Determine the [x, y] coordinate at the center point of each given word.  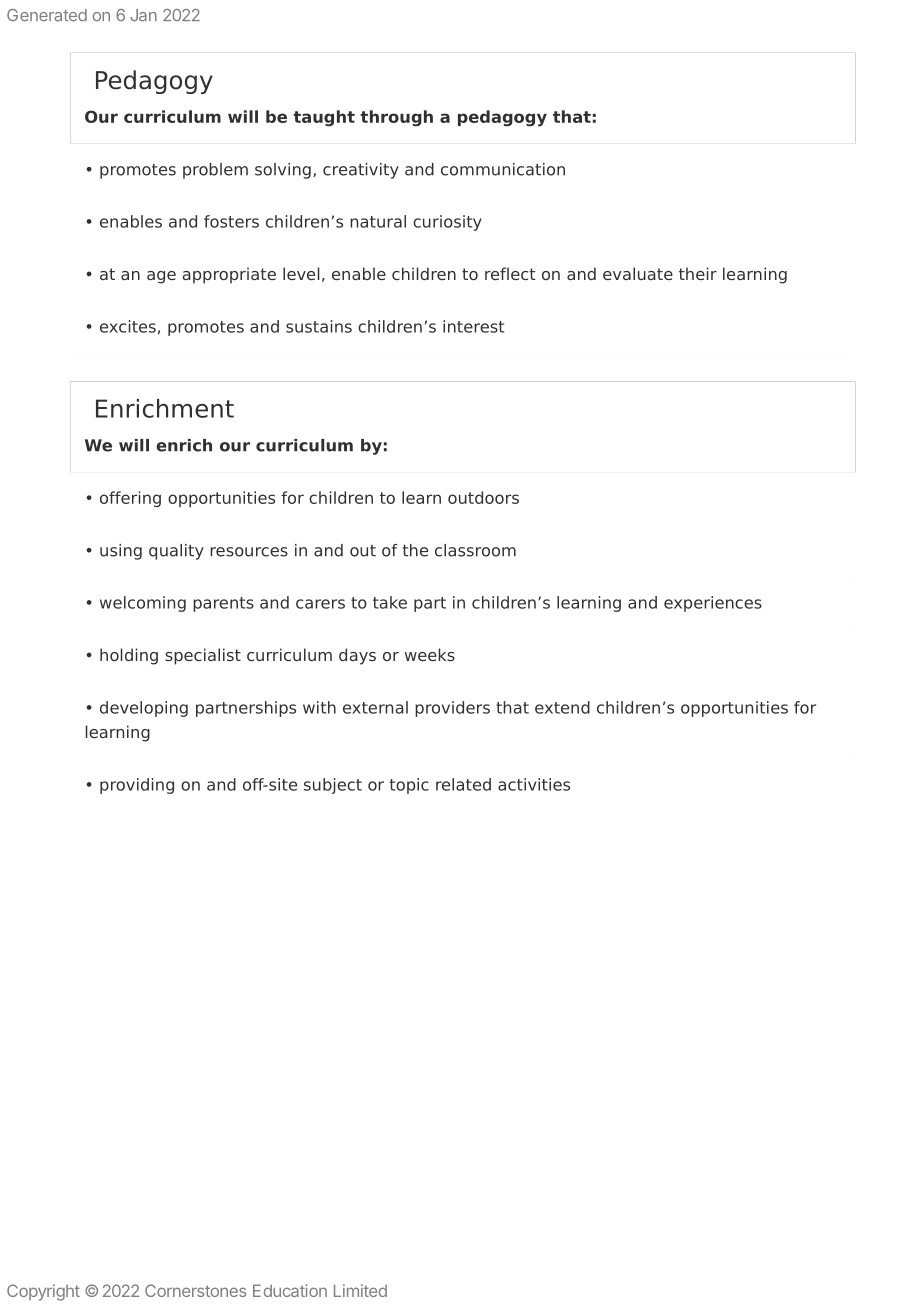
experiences [713, 604]
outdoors [483, 497]
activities [534, 784]
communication [503, 169]
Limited [360, 1290]
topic [409, 786]
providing [137, 786]
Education [290, 1290]
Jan [143, 15]
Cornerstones [195, 1290]
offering [130, 499]
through [396, 118]
